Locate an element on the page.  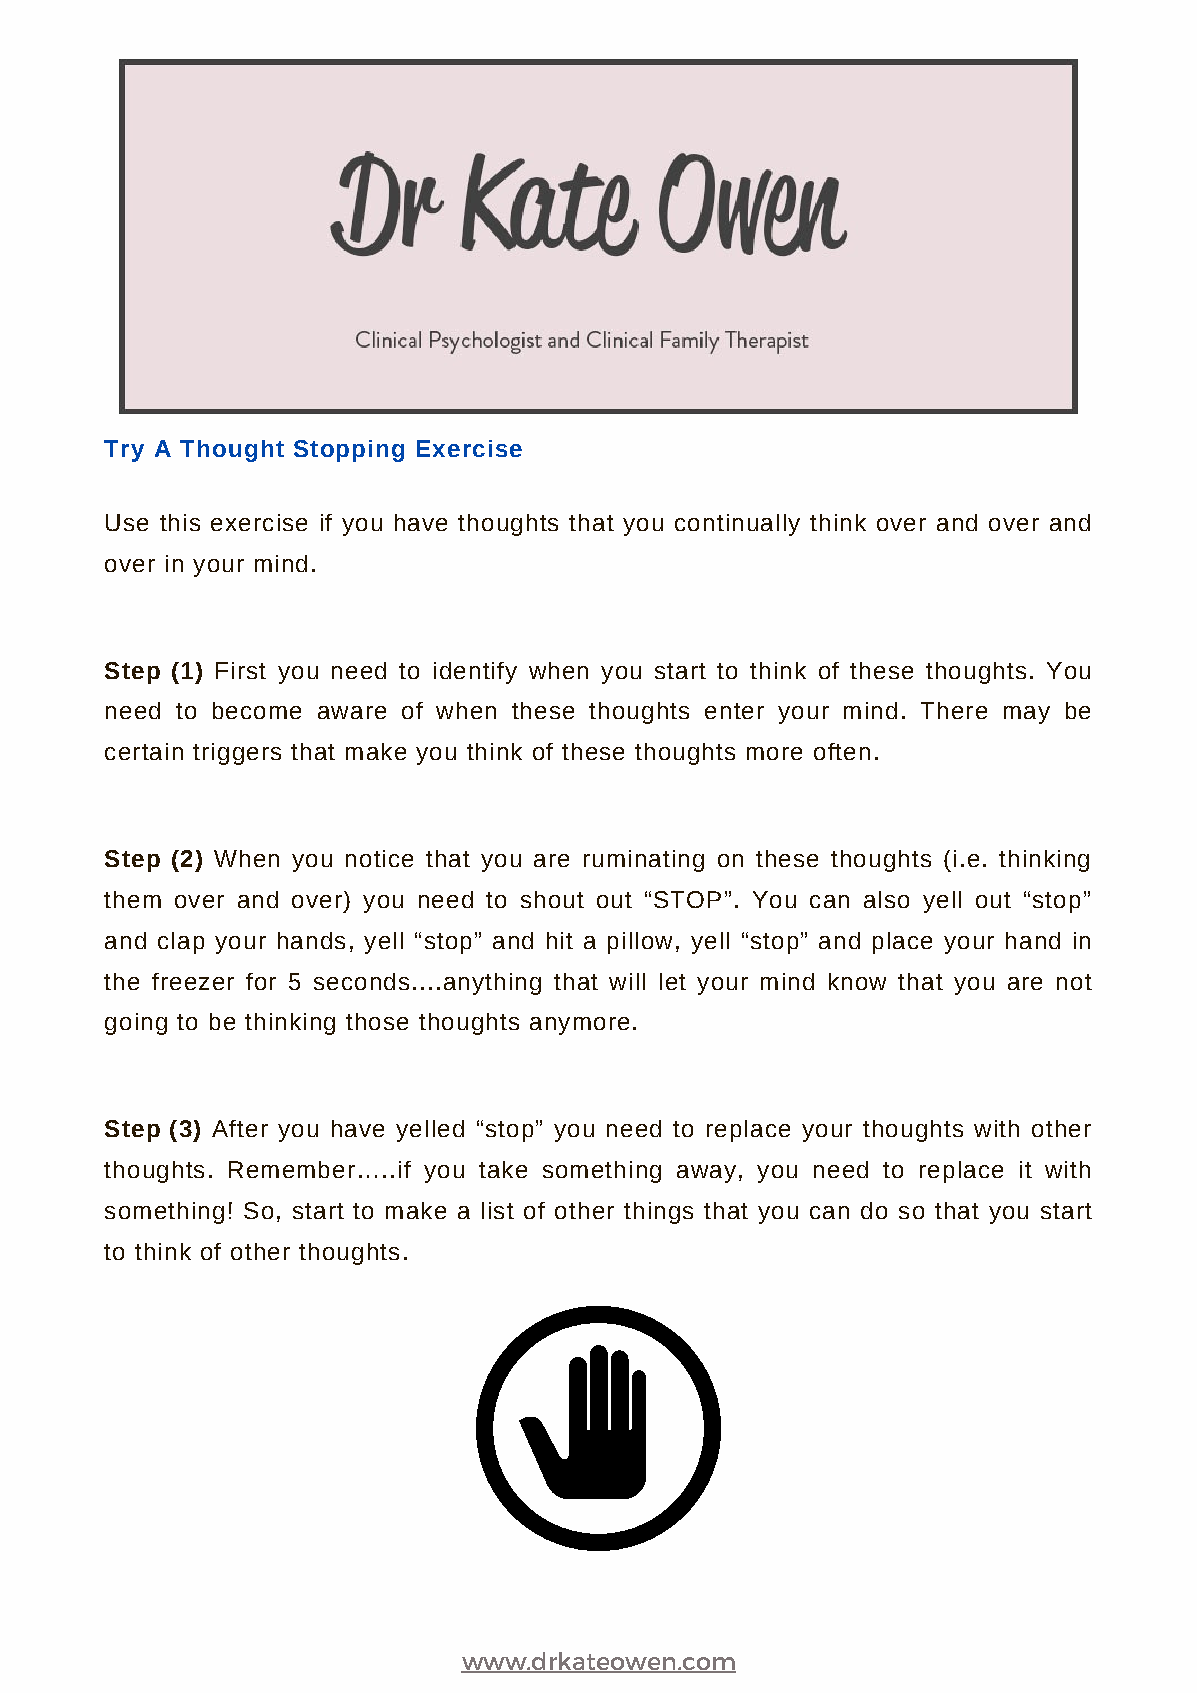
also is located at coordinates (886, 899).
